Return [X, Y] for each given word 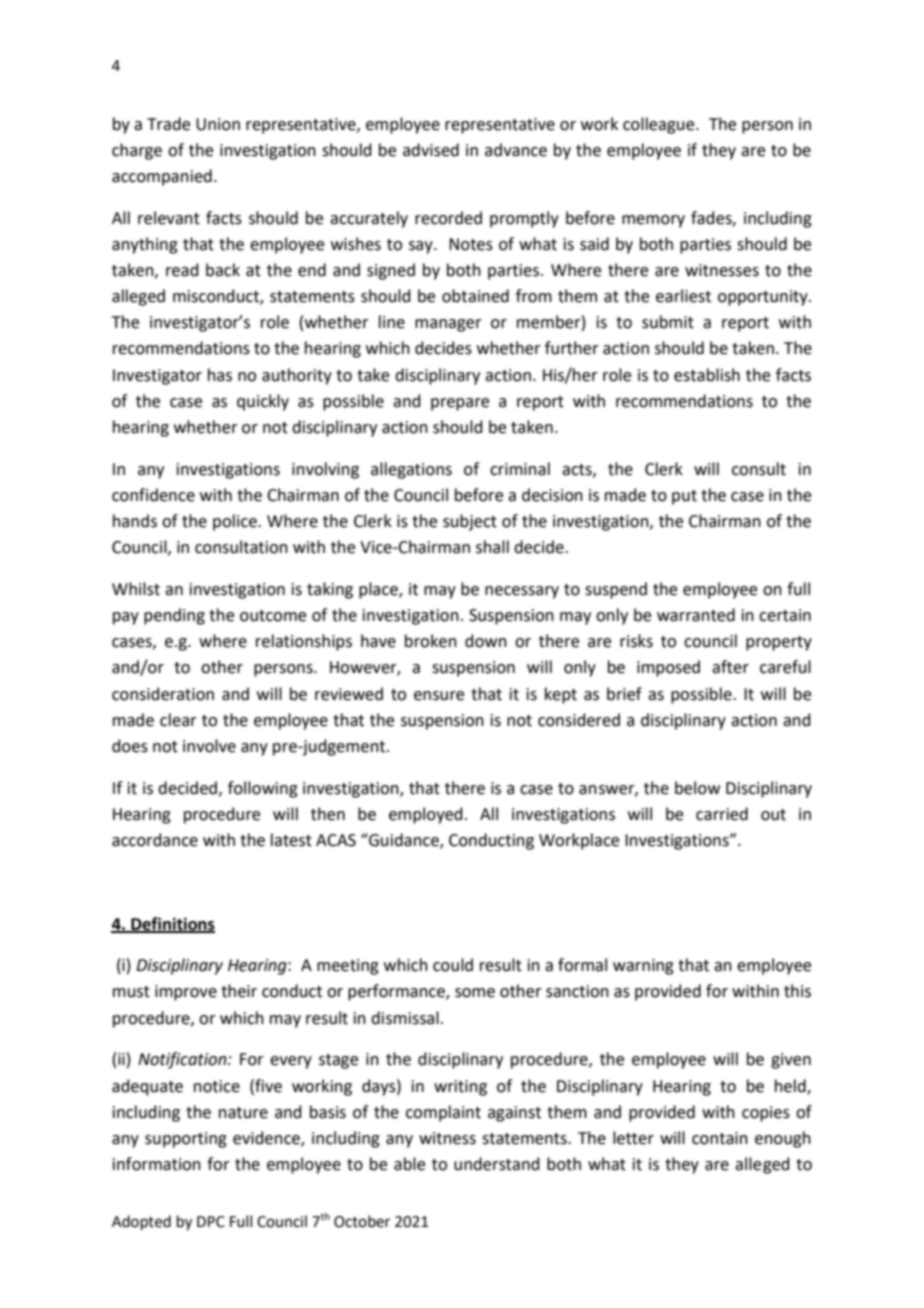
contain [720, 1138]
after [730, 667]
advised [431, 150]
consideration [163, 694]
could [453, 965]
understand [497, 1164]
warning [643, 967]
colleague [660, 125]
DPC [211, 1222]
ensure [439, 696]
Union [218, 124]
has [220, 375]
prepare [460, 404]
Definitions [172, 924]
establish [707, 375]
